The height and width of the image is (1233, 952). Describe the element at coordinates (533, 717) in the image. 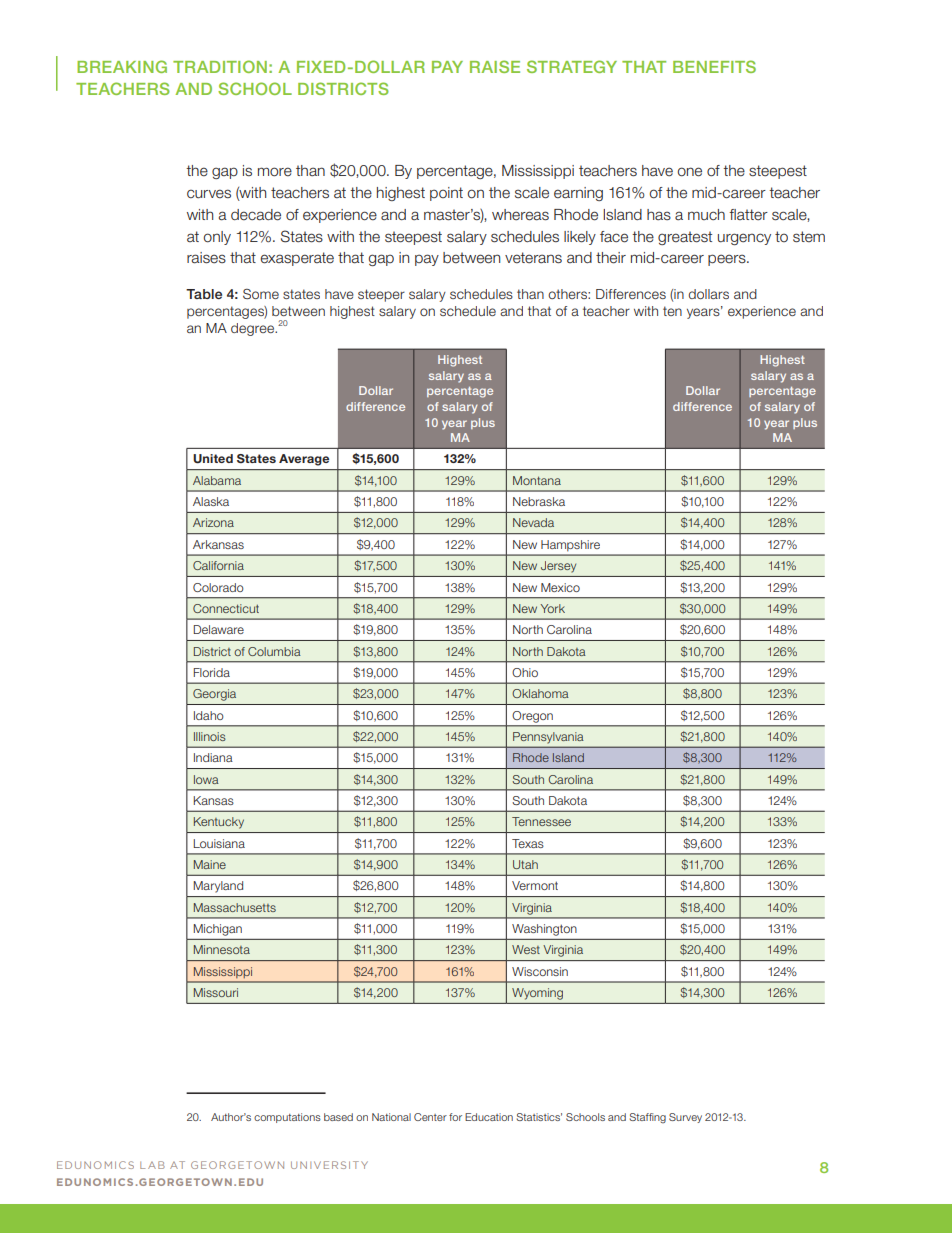

I see `Oregon` at that location.
